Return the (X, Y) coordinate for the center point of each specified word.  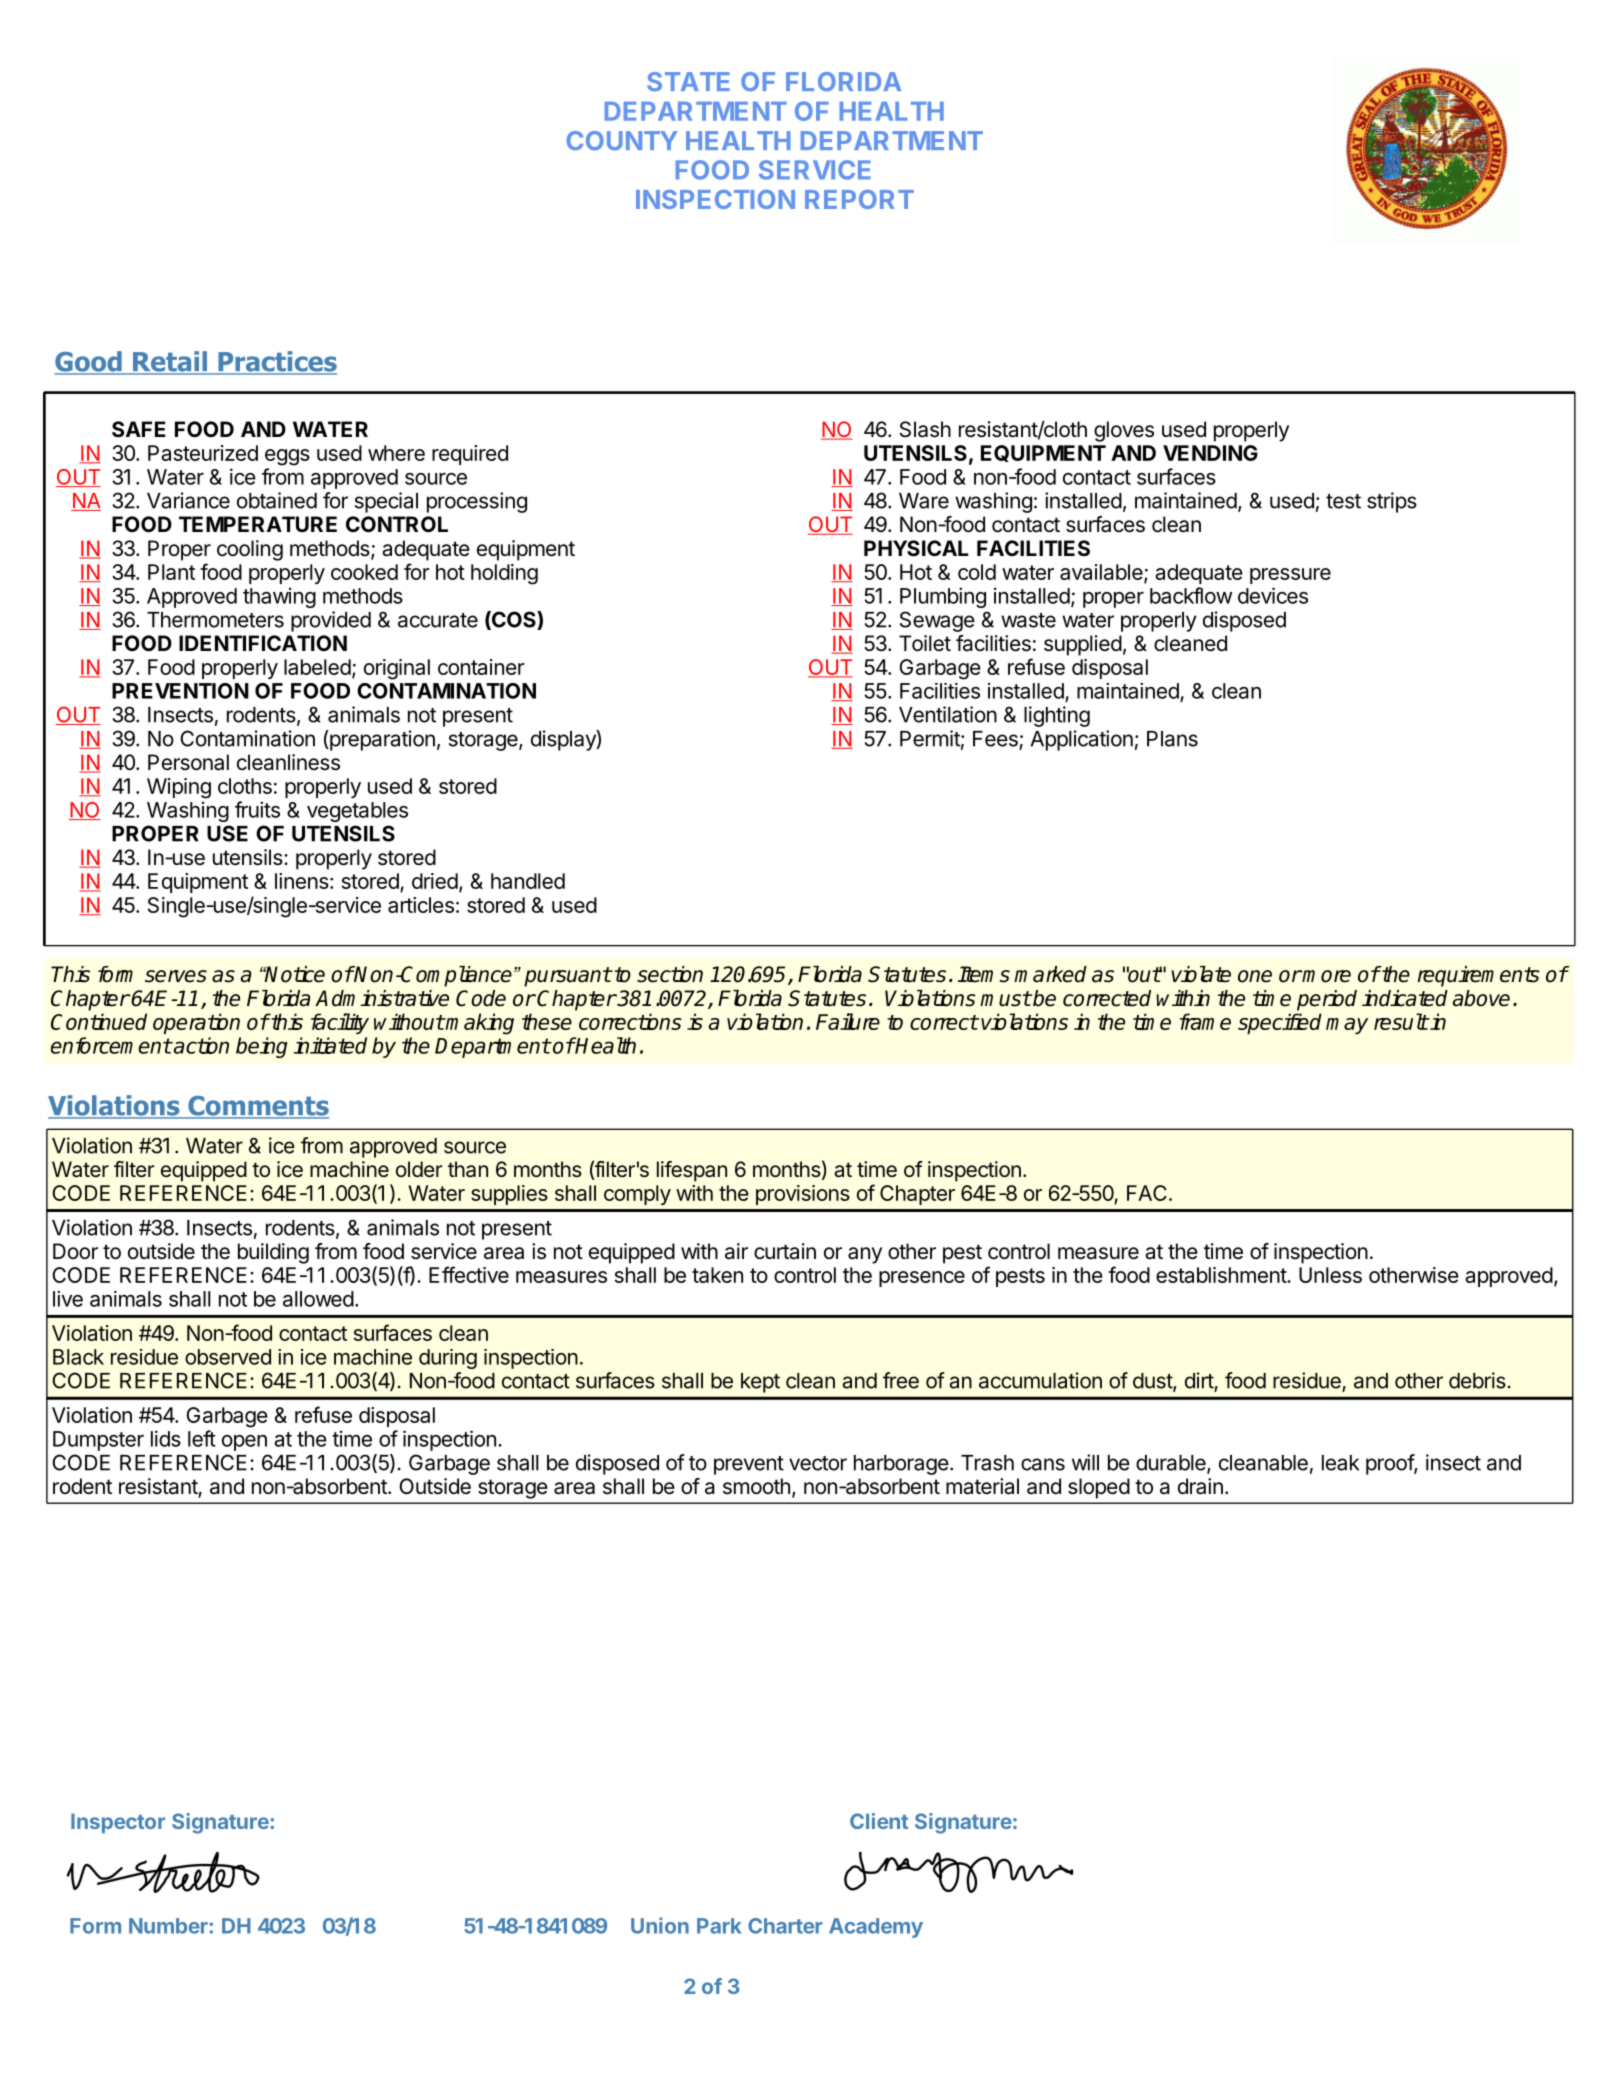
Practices (276, 362)
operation (196, 1023)
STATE (688, 81)
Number (169, 1926)
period (1327, 1000)
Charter (785, 1926)
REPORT (859, 199)
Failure (848, 1021)
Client (879, 1821)
